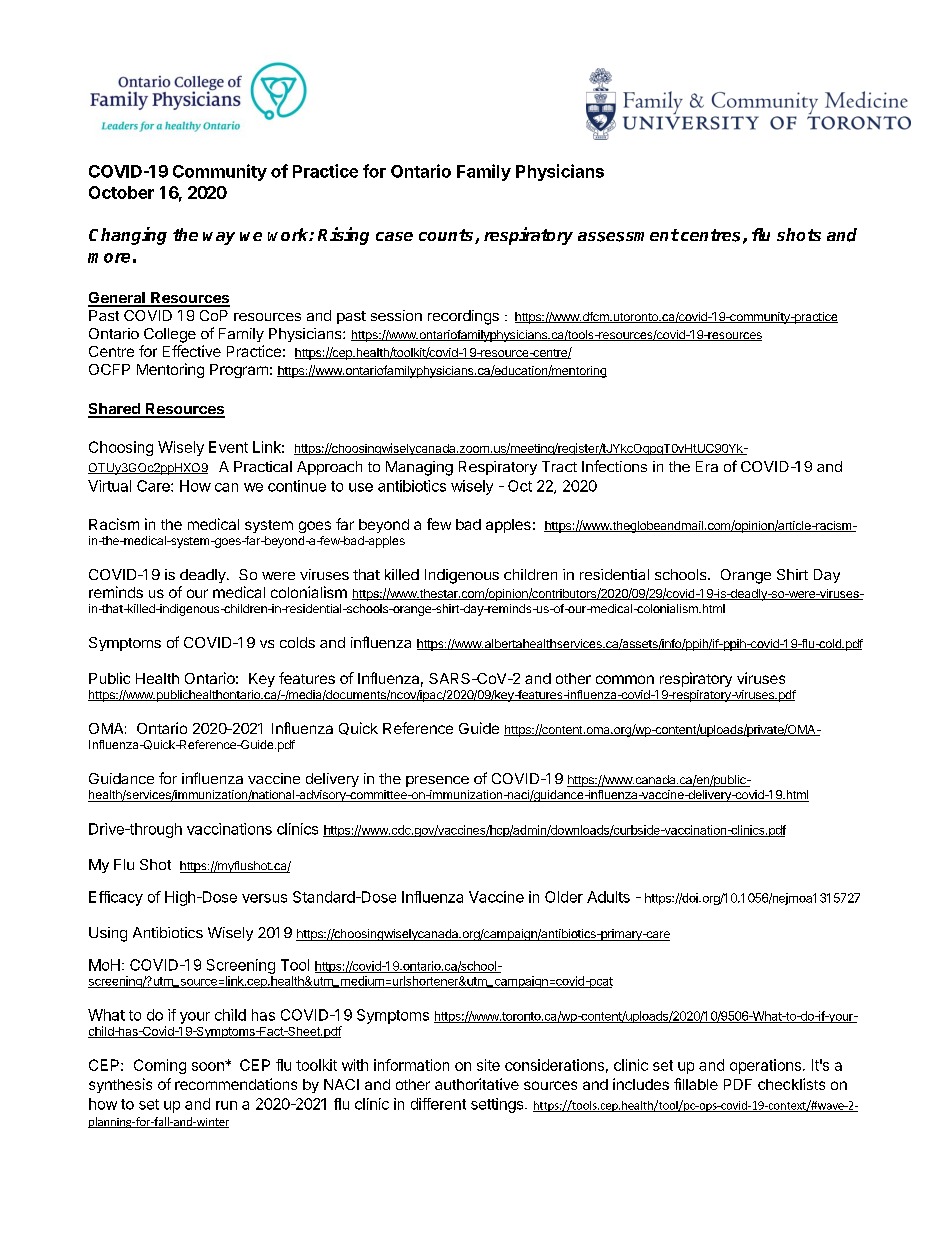 The width and height of the image is (952, 1233). I want to click on Virtual, so click(109, 486).
